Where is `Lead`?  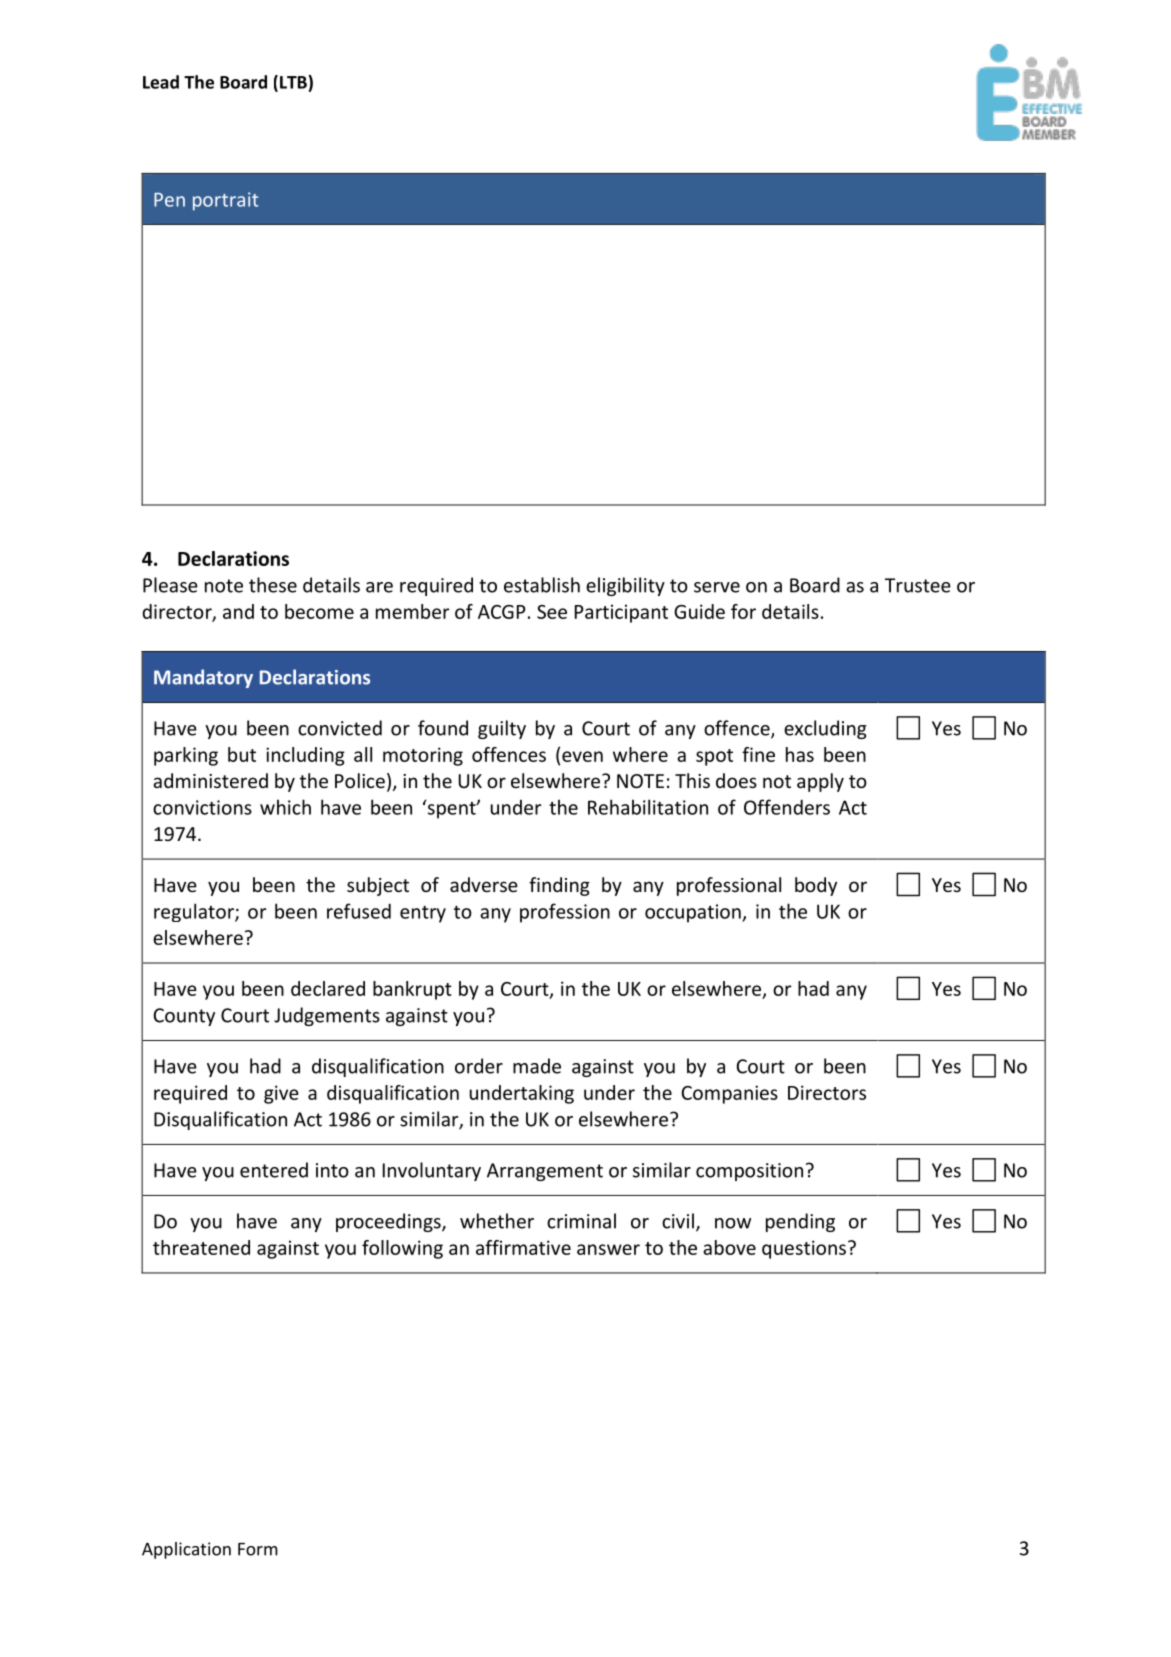 Lead is located at coordinates (161, 82).
